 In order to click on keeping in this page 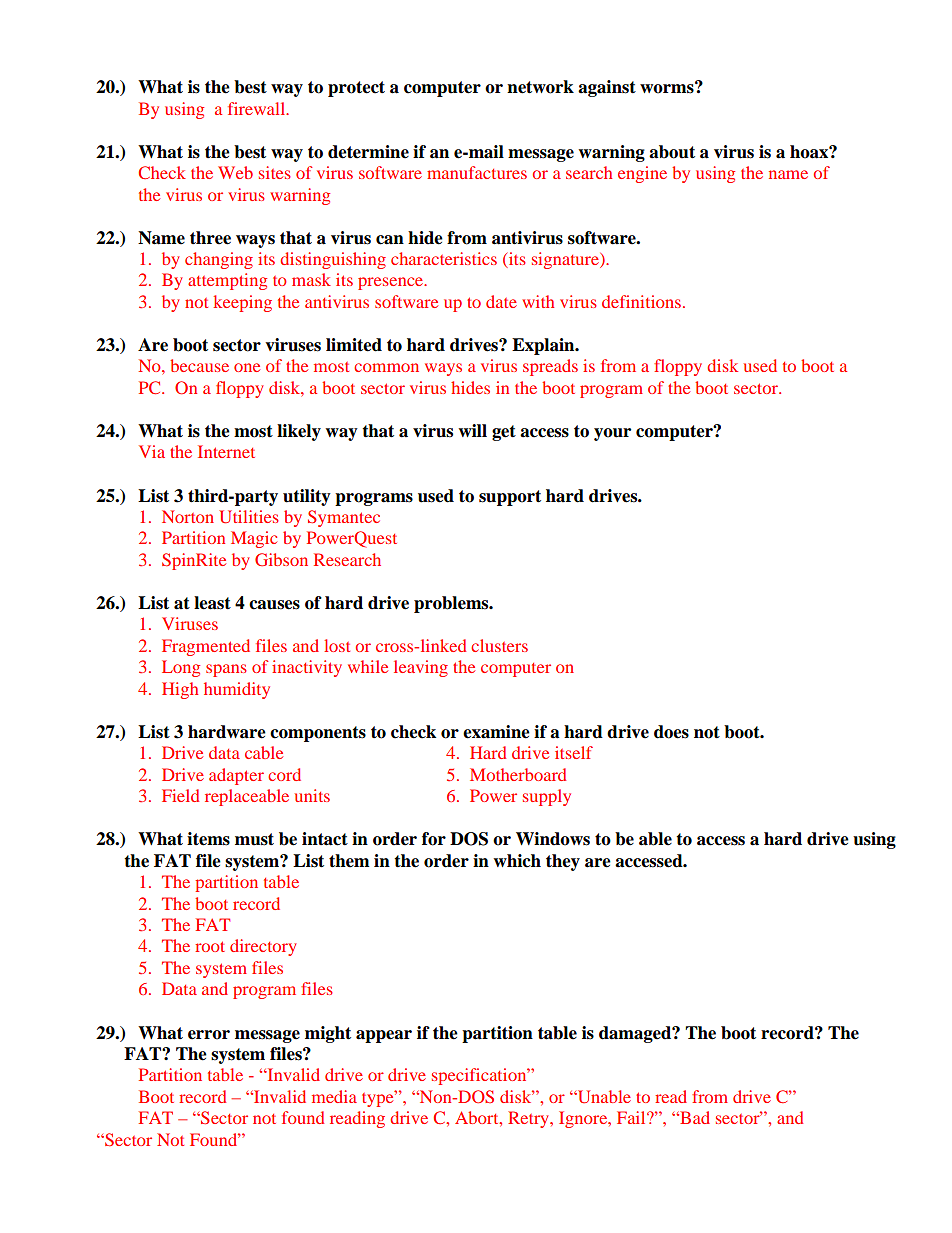, I will do `click(242, 303)`.
